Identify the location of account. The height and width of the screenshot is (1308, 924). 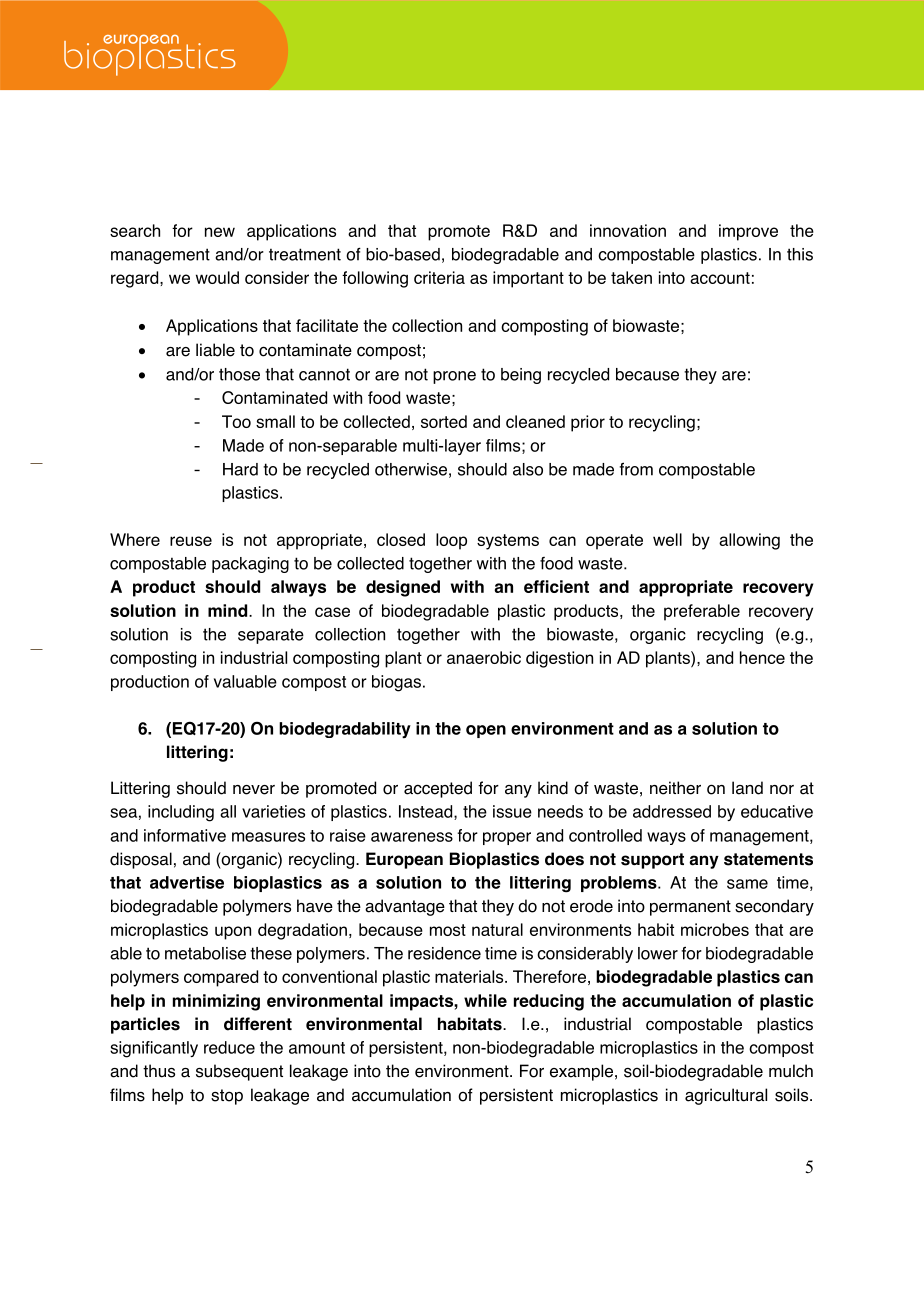
(720, 278).
